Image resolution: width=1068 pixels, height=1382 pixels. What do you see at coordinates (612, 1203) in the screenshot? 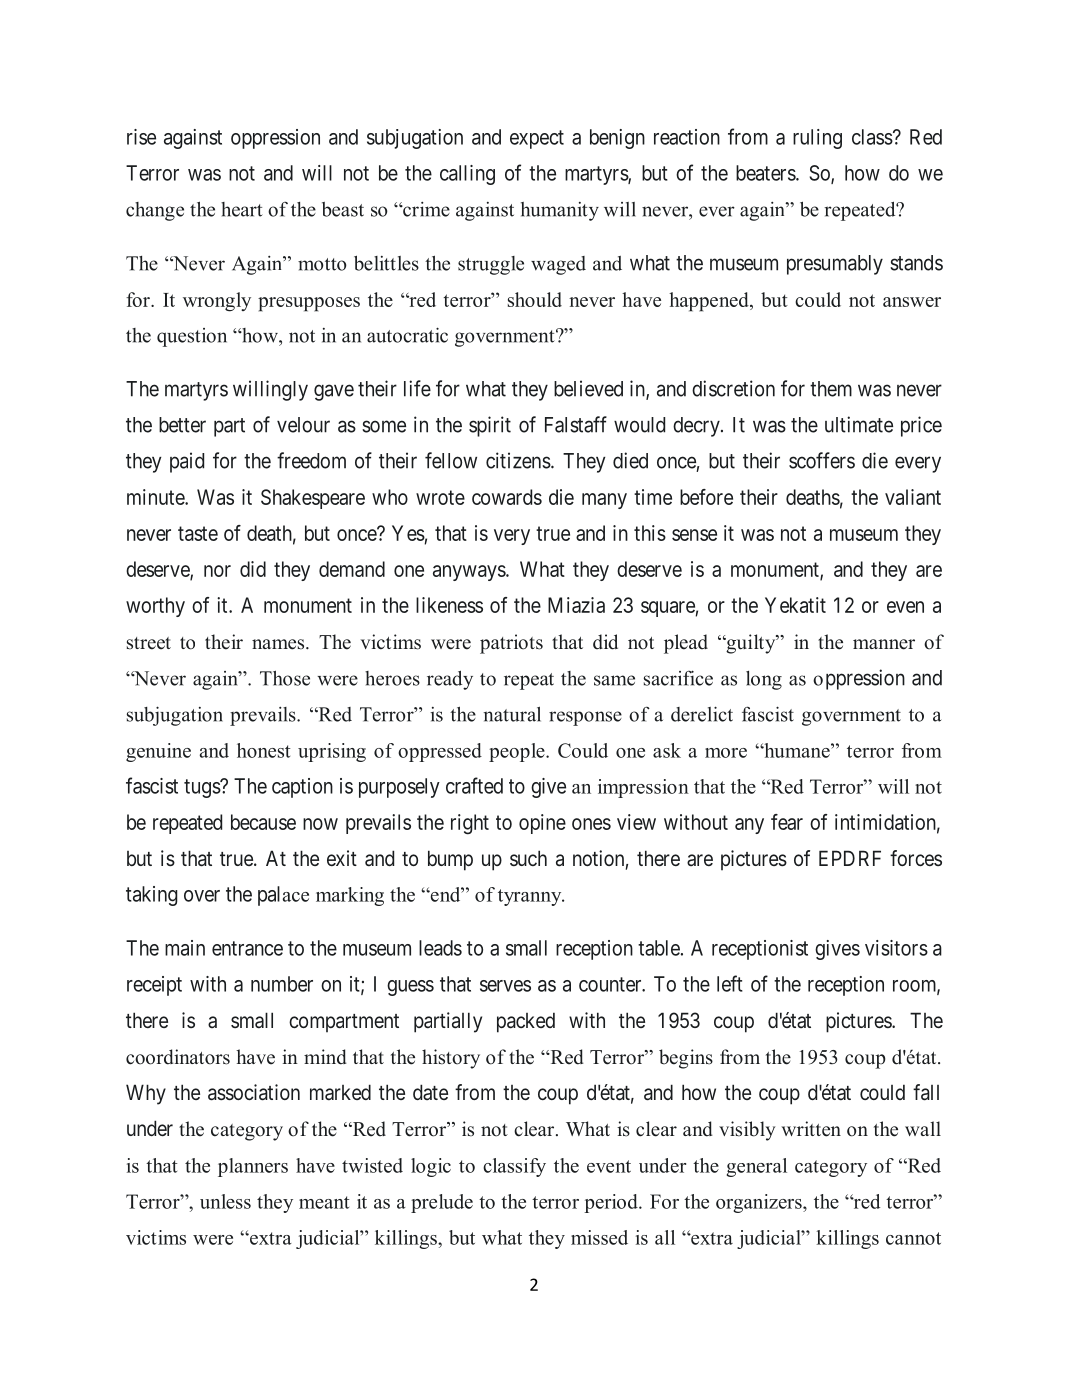
I see `period` at bounding box center [612, 1203].
